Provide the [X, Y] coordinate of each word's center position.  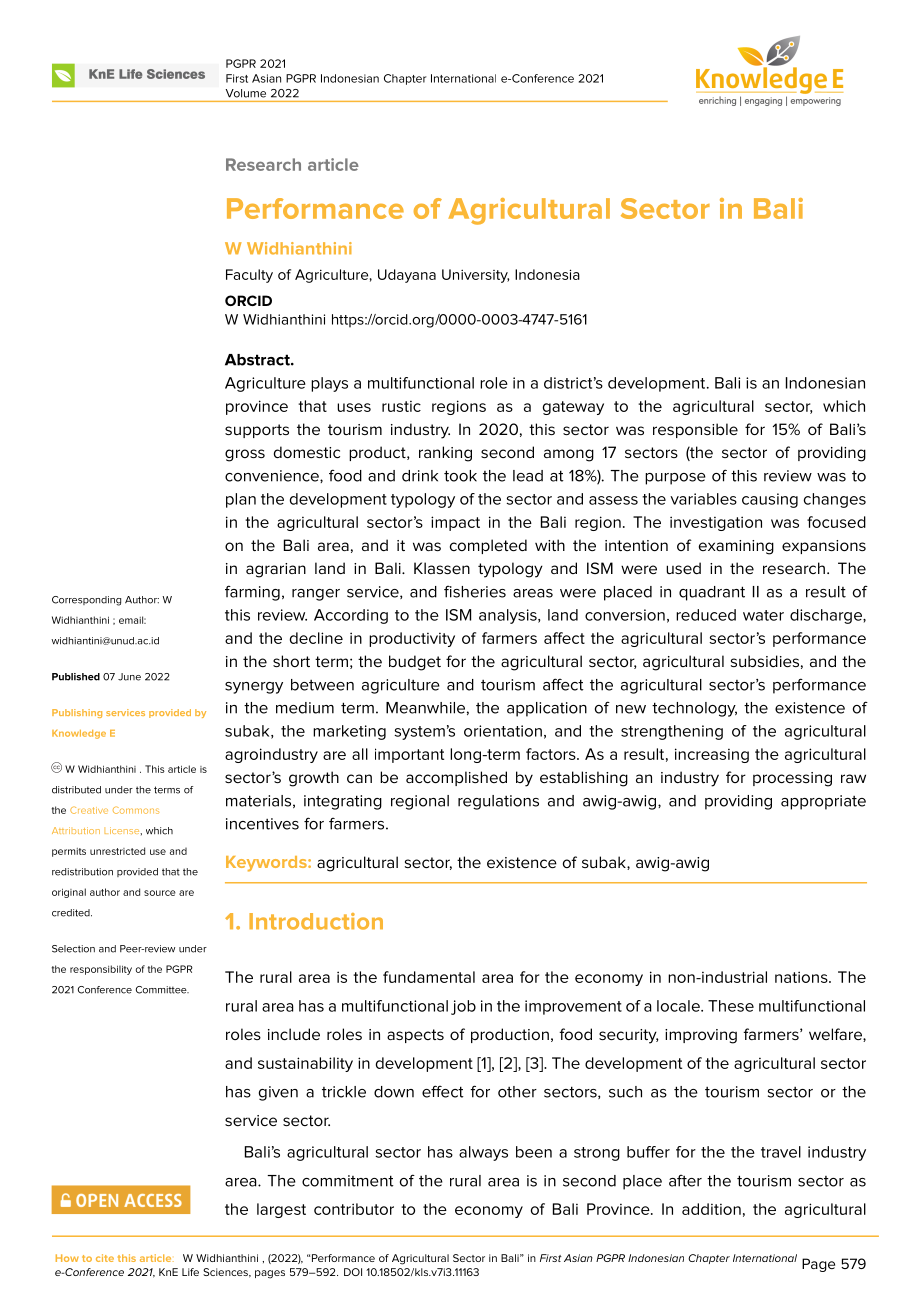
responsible [695, 430]
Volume [246, 93]
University [475, 276]
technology [694, 709]
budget [415, 663]
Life [190, 1272]
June [129, 677]
